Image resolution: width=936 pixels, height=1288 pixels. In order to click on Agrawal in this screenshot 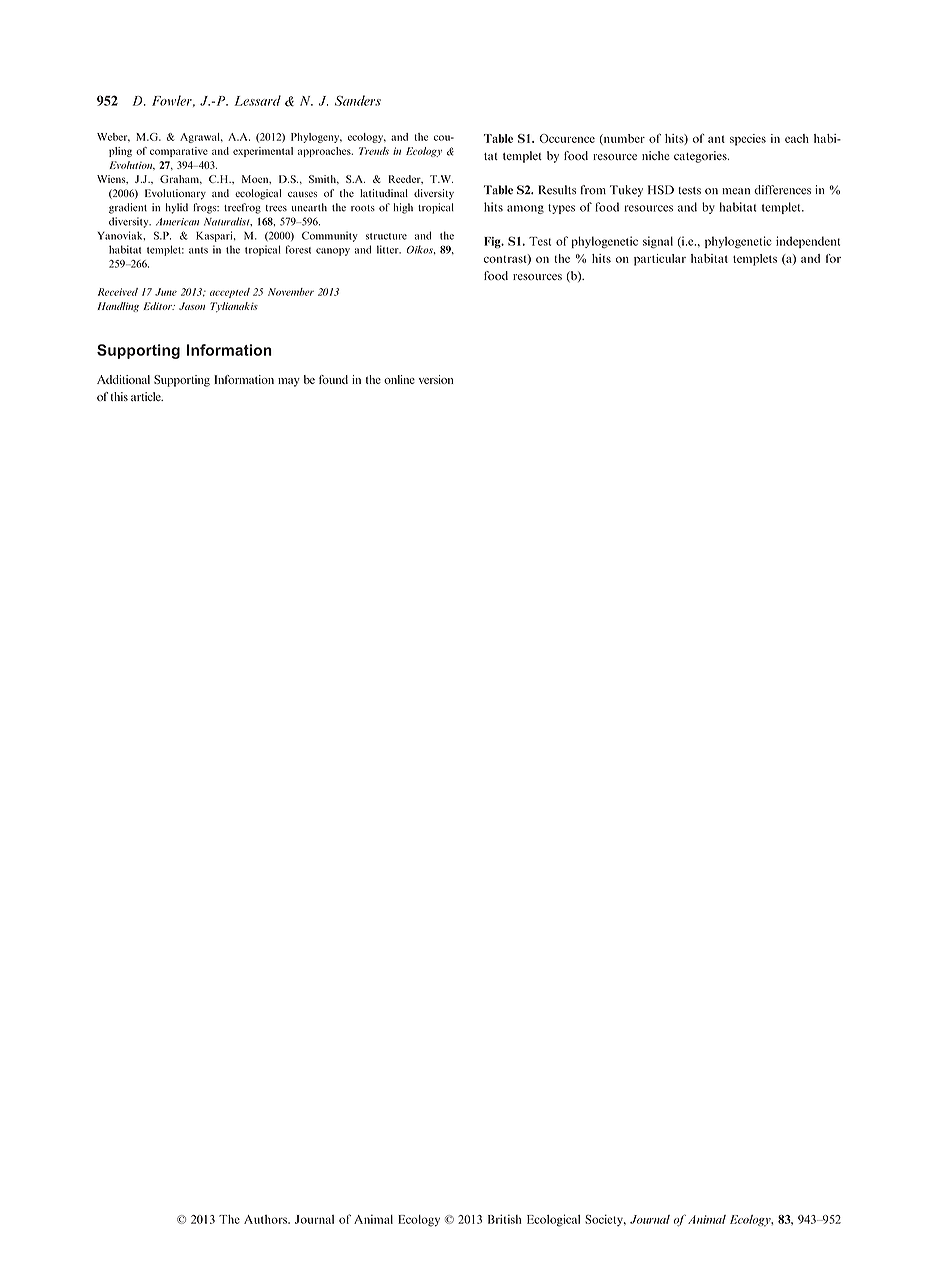, I will do `click(201, 138)`.
